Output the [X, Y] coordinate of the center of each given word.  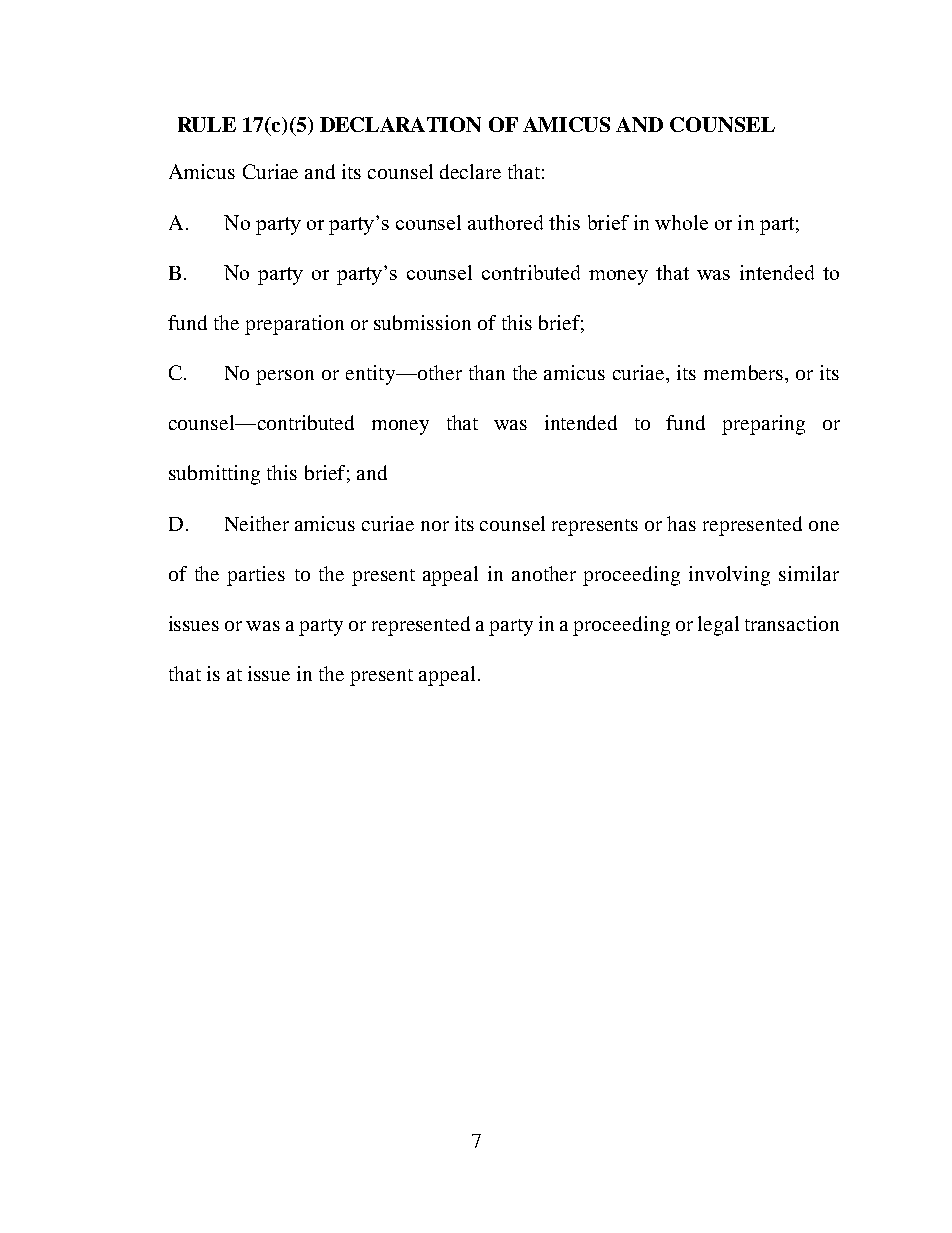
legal [718, 626]
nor [435, 526]
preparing [763, 425]
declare [470, 171]
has [681, 523]
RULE [207, 124]
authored [505, 222]
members [743, 372]
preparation [294, 325]
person [285, 377]
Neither [257, 523]
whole [681, 222]
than [487, 372]
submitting [214, 475]
